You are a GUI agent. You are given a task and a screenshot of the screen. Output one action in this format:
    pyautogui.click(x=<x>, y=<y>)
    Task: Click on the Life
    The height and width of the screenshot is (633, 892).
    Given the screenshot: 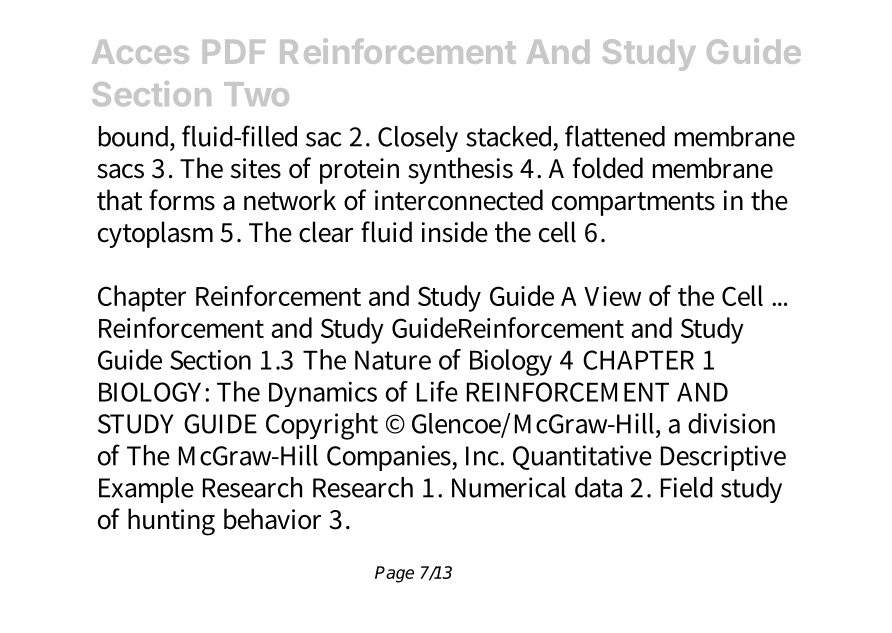 What is the action you would take?
    pyautogui.click(x=437, y=391)
